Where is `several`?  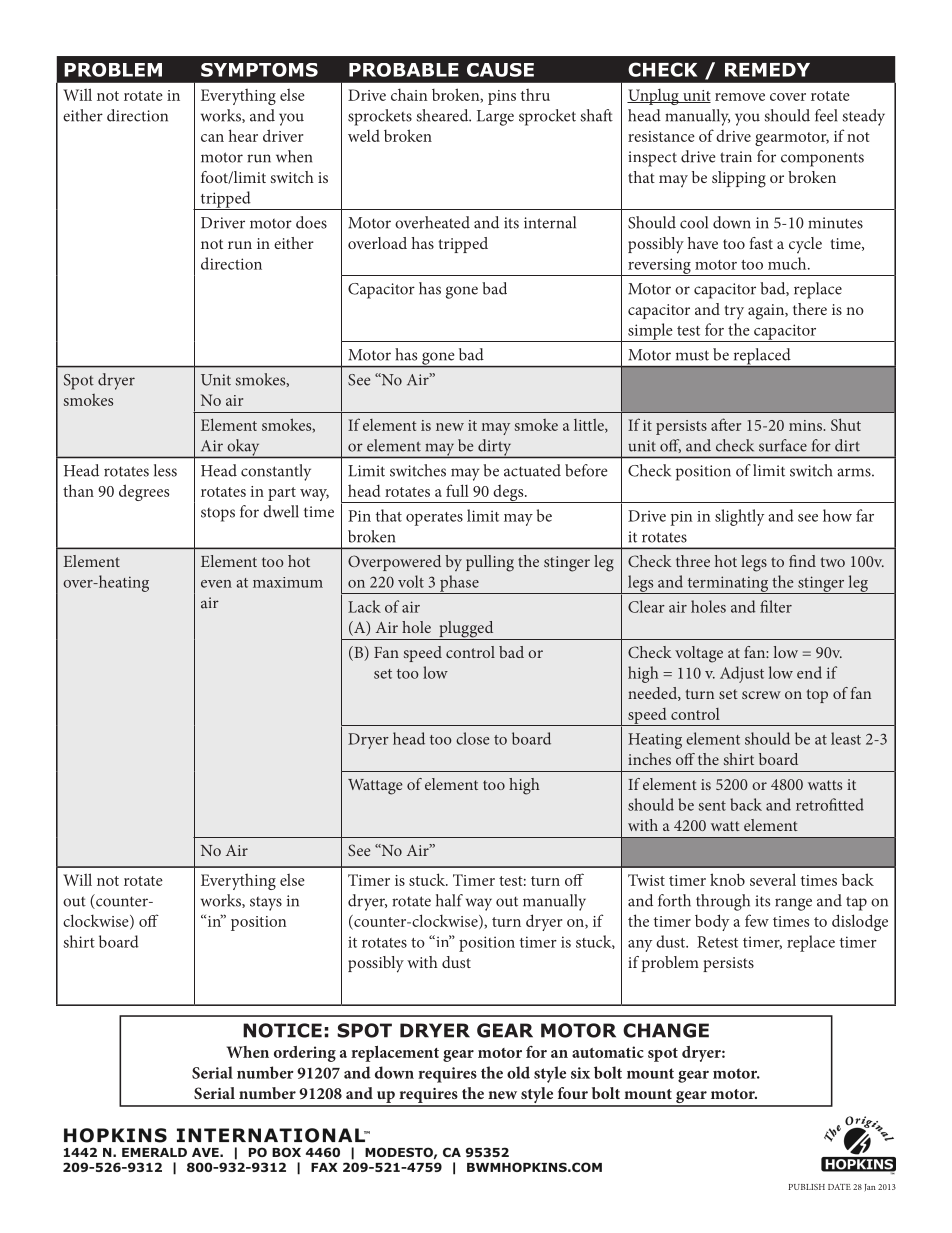
several is located at coordinates (773, 879).
